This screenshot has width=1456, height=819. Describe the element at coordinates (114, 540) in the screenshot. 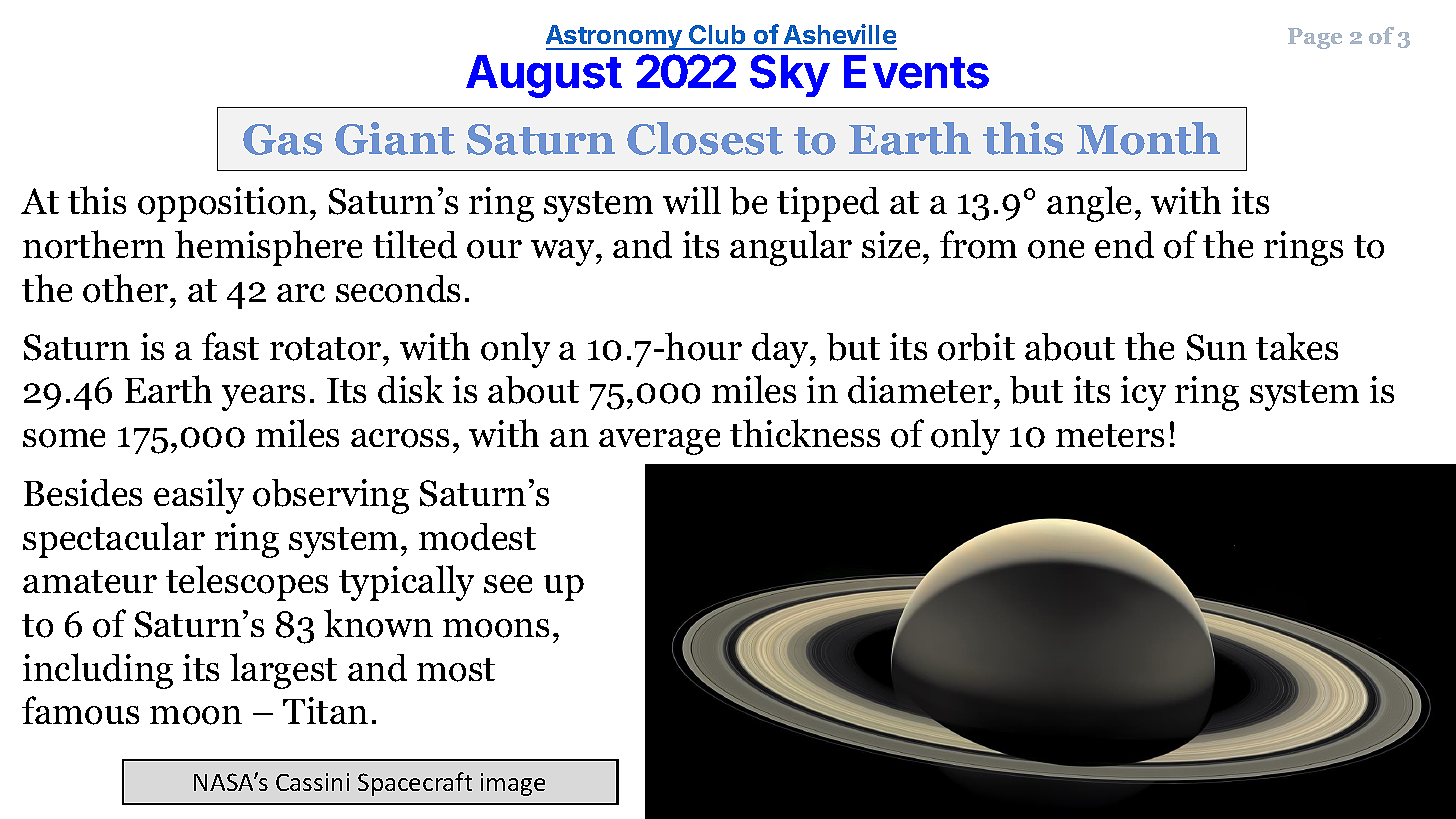

I see `spectacular` at that location.
